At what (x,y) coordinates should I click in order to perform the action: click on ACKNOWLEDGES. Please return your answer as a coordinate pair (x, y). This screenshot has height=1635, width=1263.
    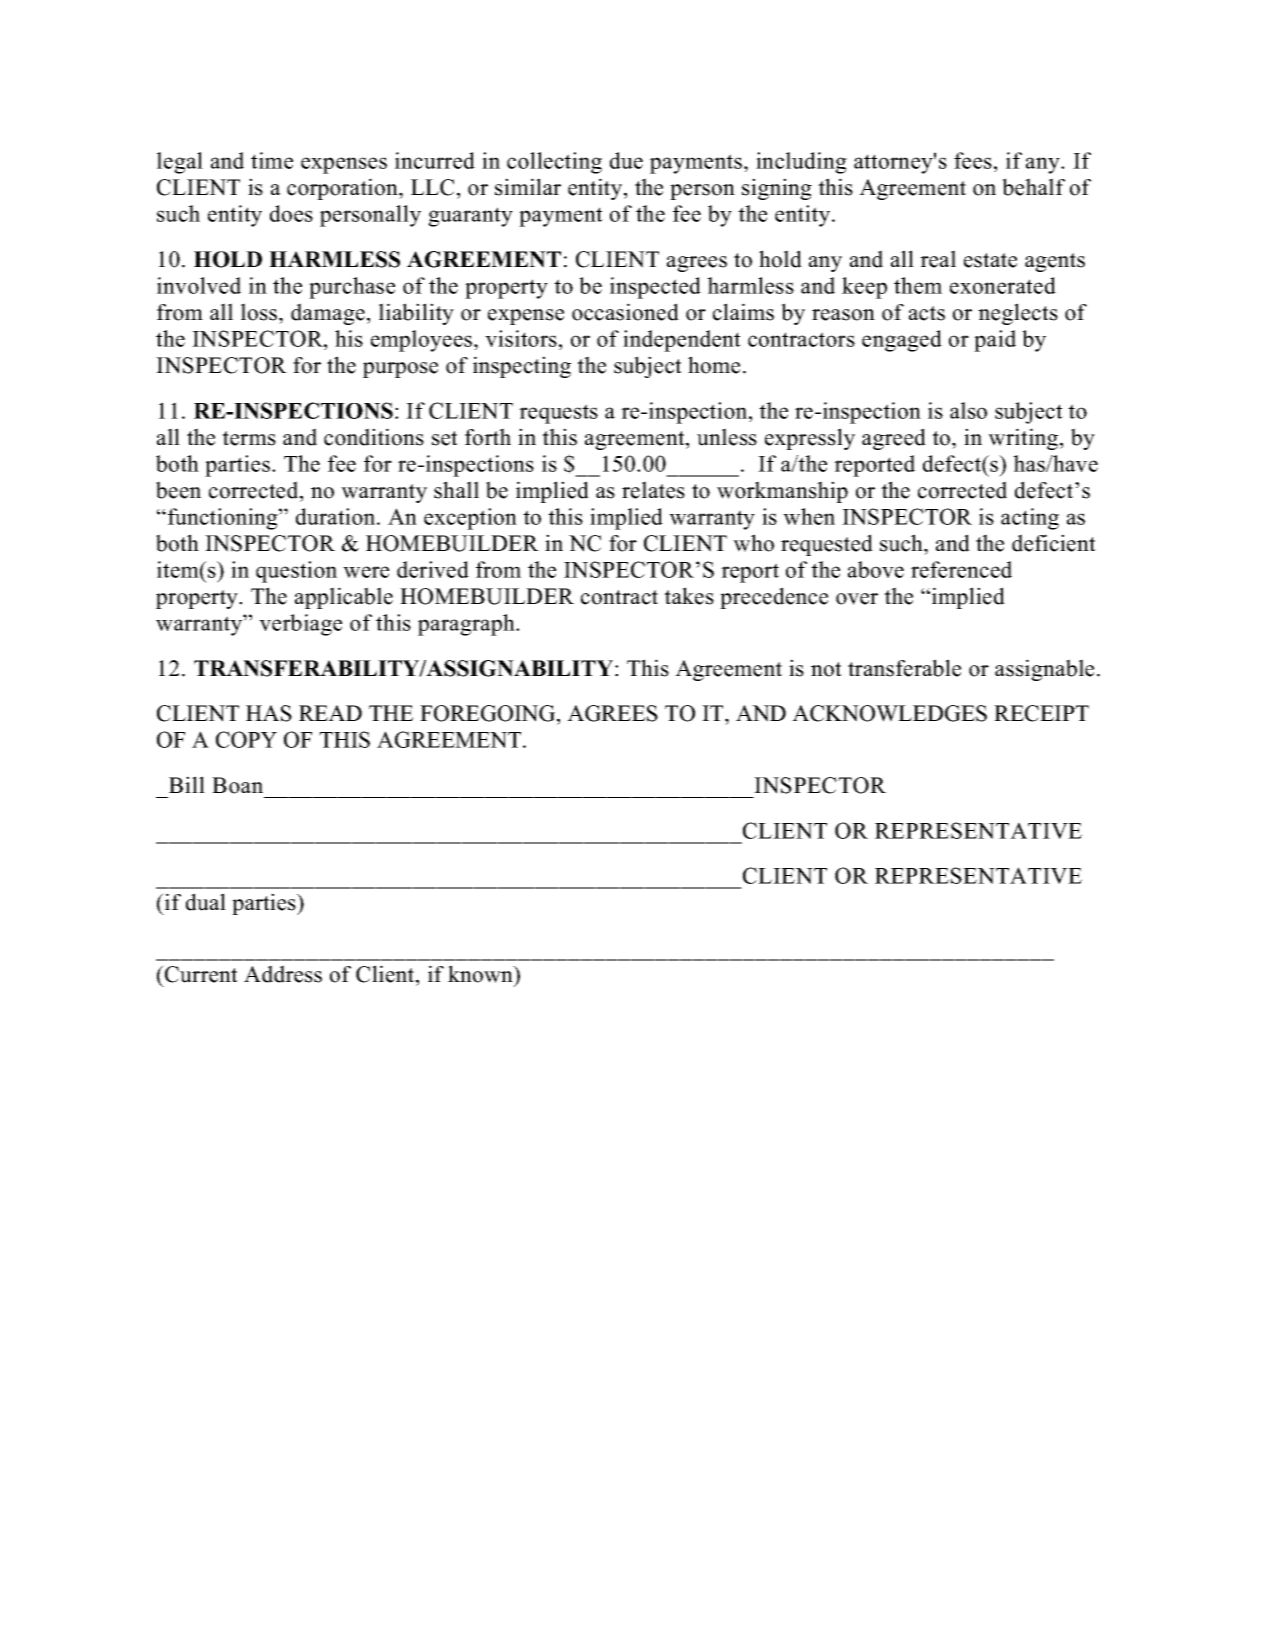
    Looking at the image, I should click on (889, 713).
